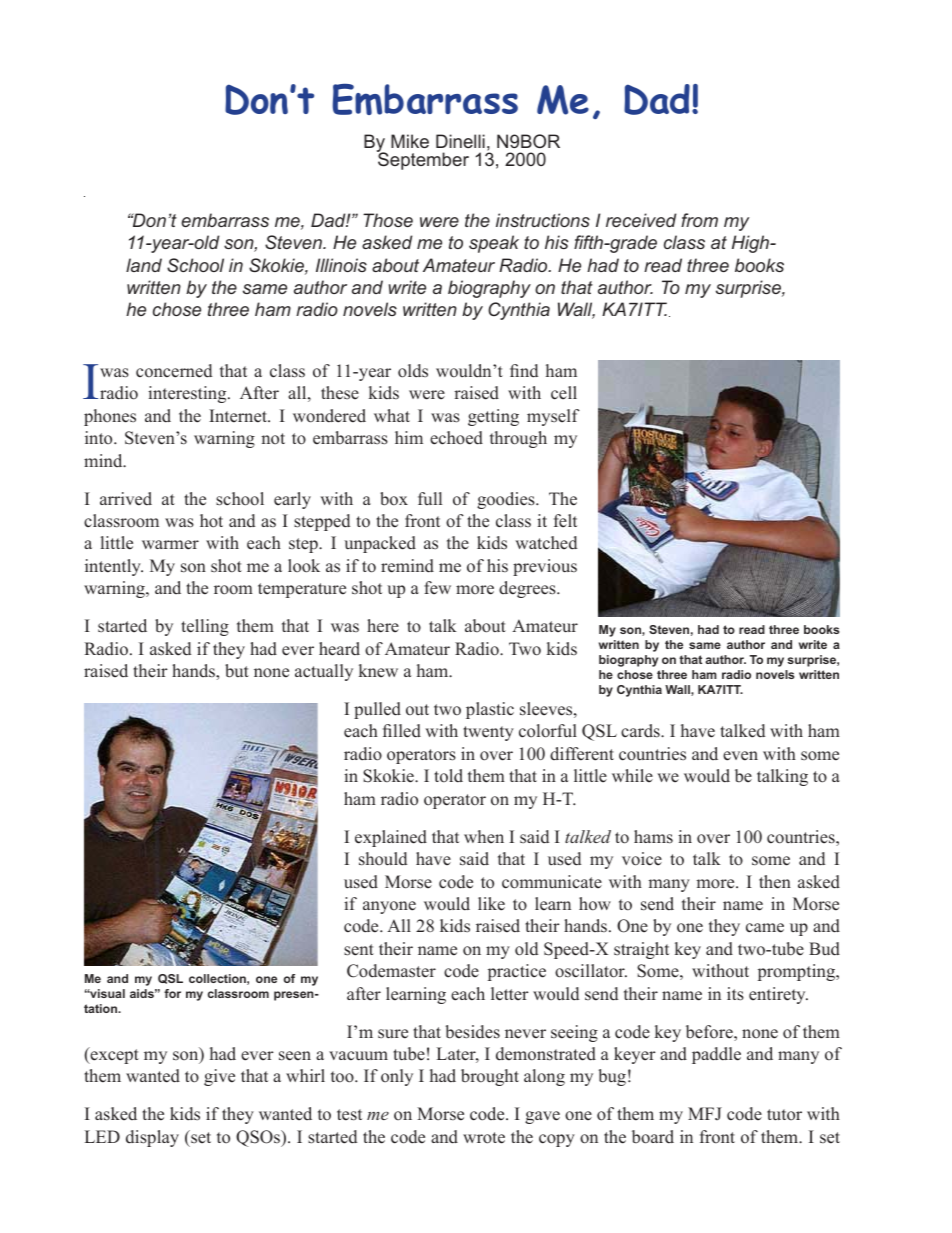  I want to click on MFJ, so click(705, 1113).
